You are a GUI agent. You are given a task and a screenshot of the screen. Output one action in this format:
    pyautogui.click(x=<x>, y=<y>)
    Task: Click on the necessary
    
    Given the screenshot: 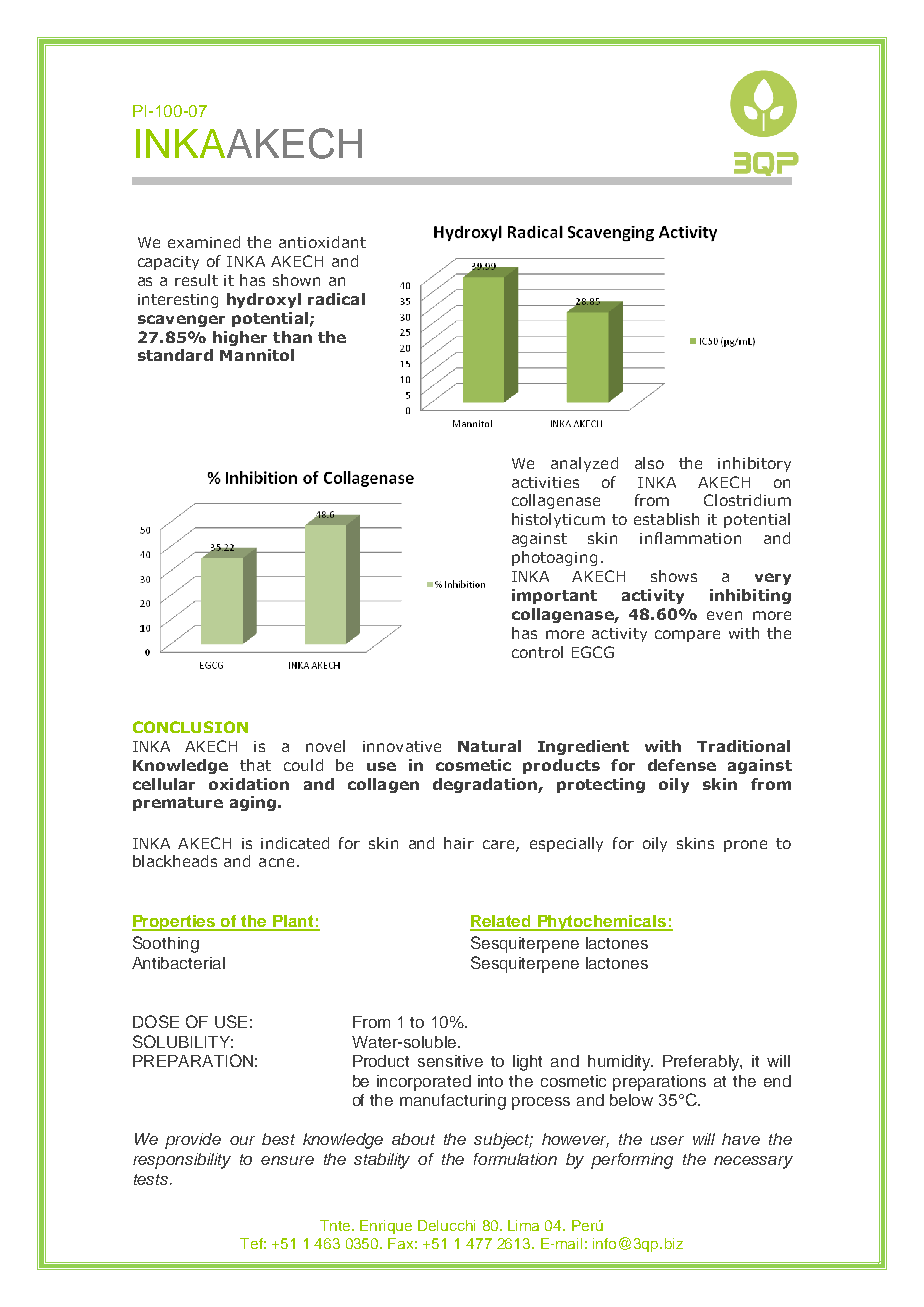 What is the action you would take?
    pyautogui.click(x=753, y=1162)
